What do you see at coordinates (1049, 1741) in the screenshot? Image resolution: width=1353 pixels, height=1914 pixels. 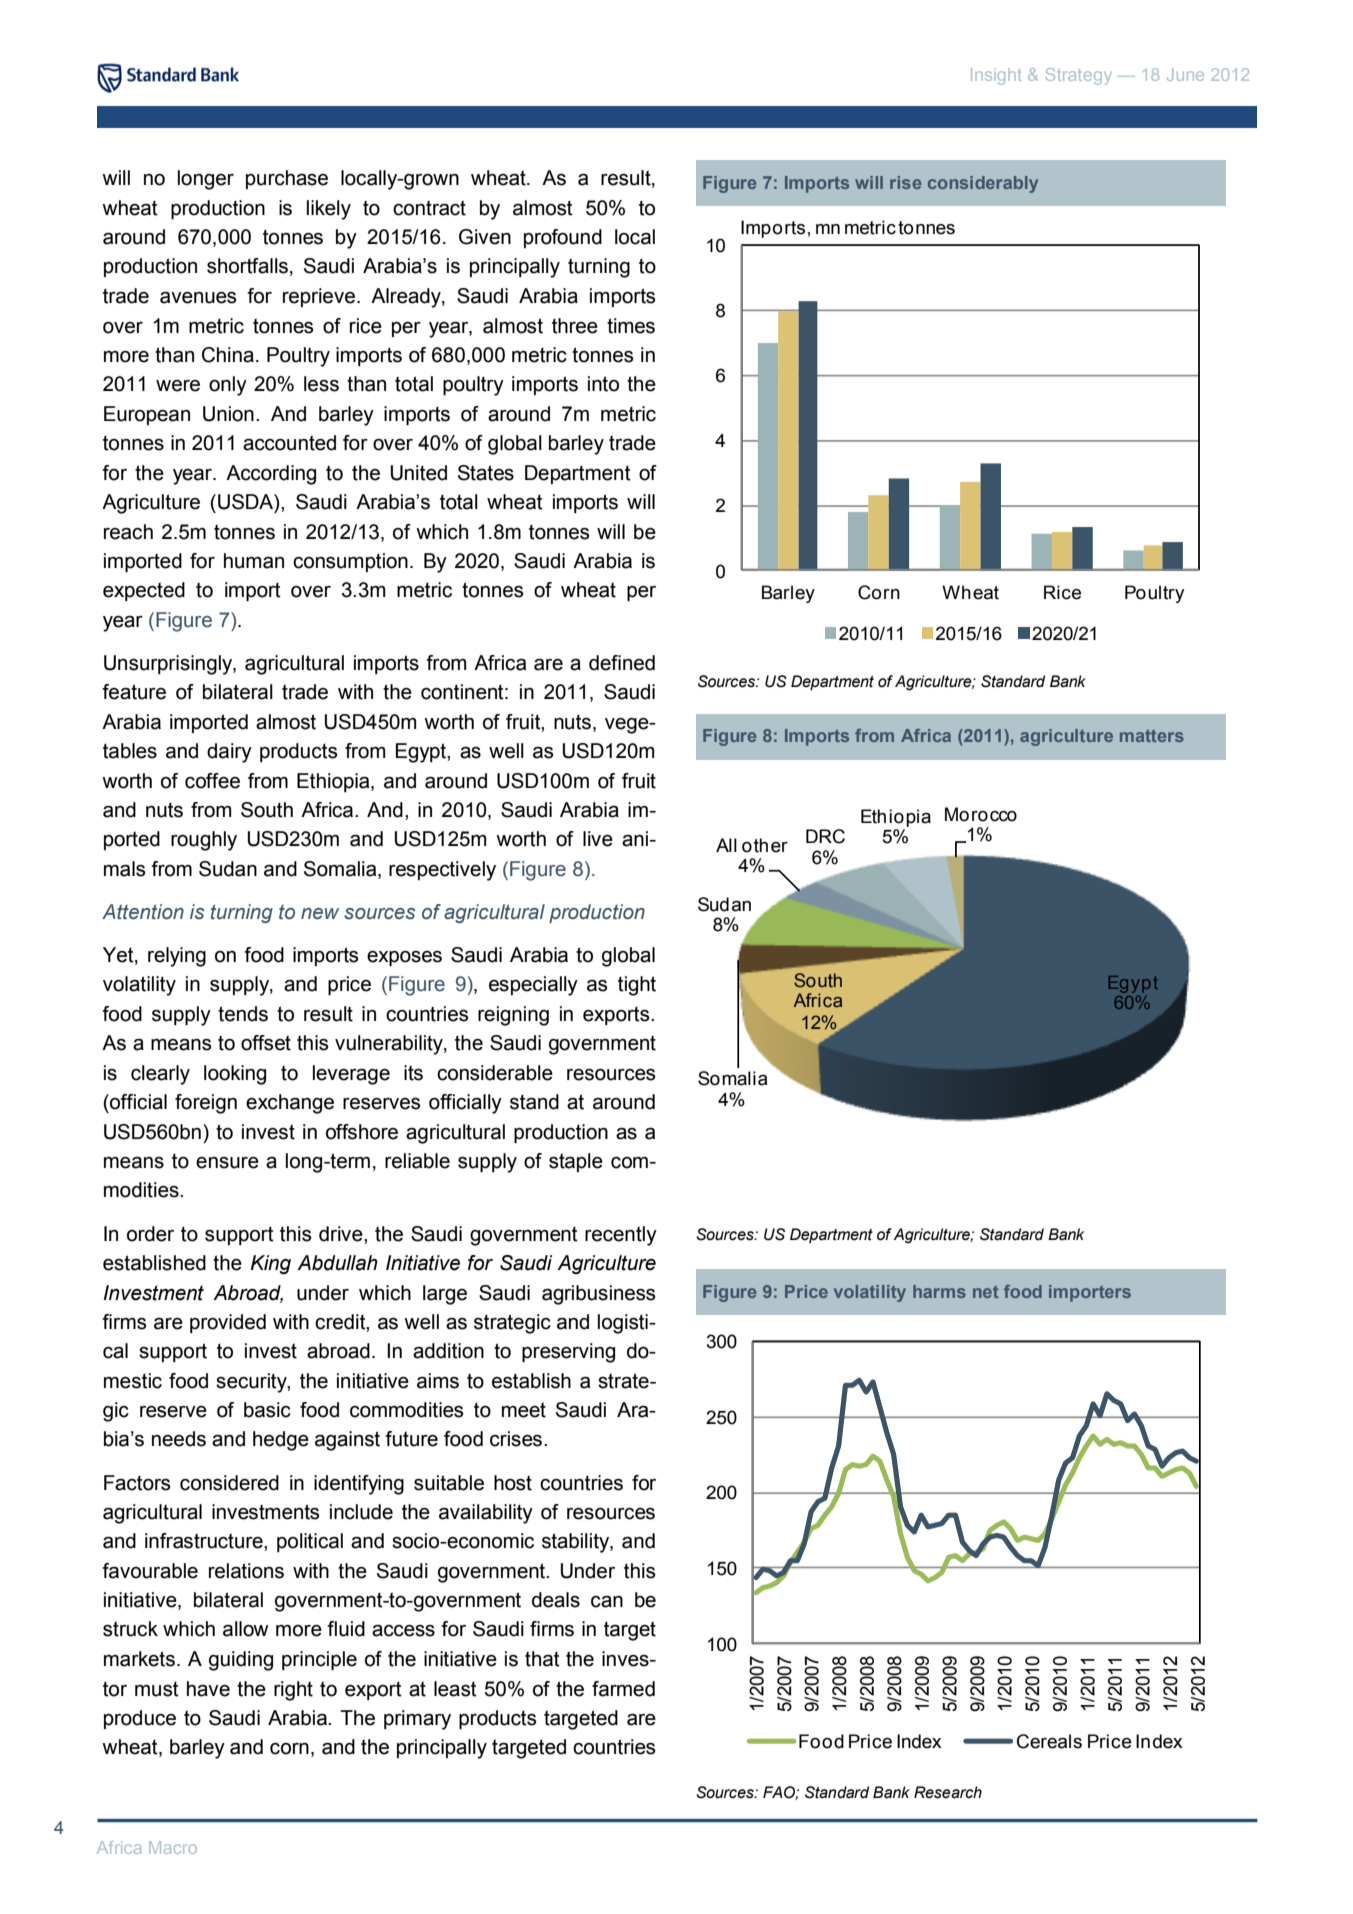 I see `Cereals` at bounding box center [1049, 1741].
